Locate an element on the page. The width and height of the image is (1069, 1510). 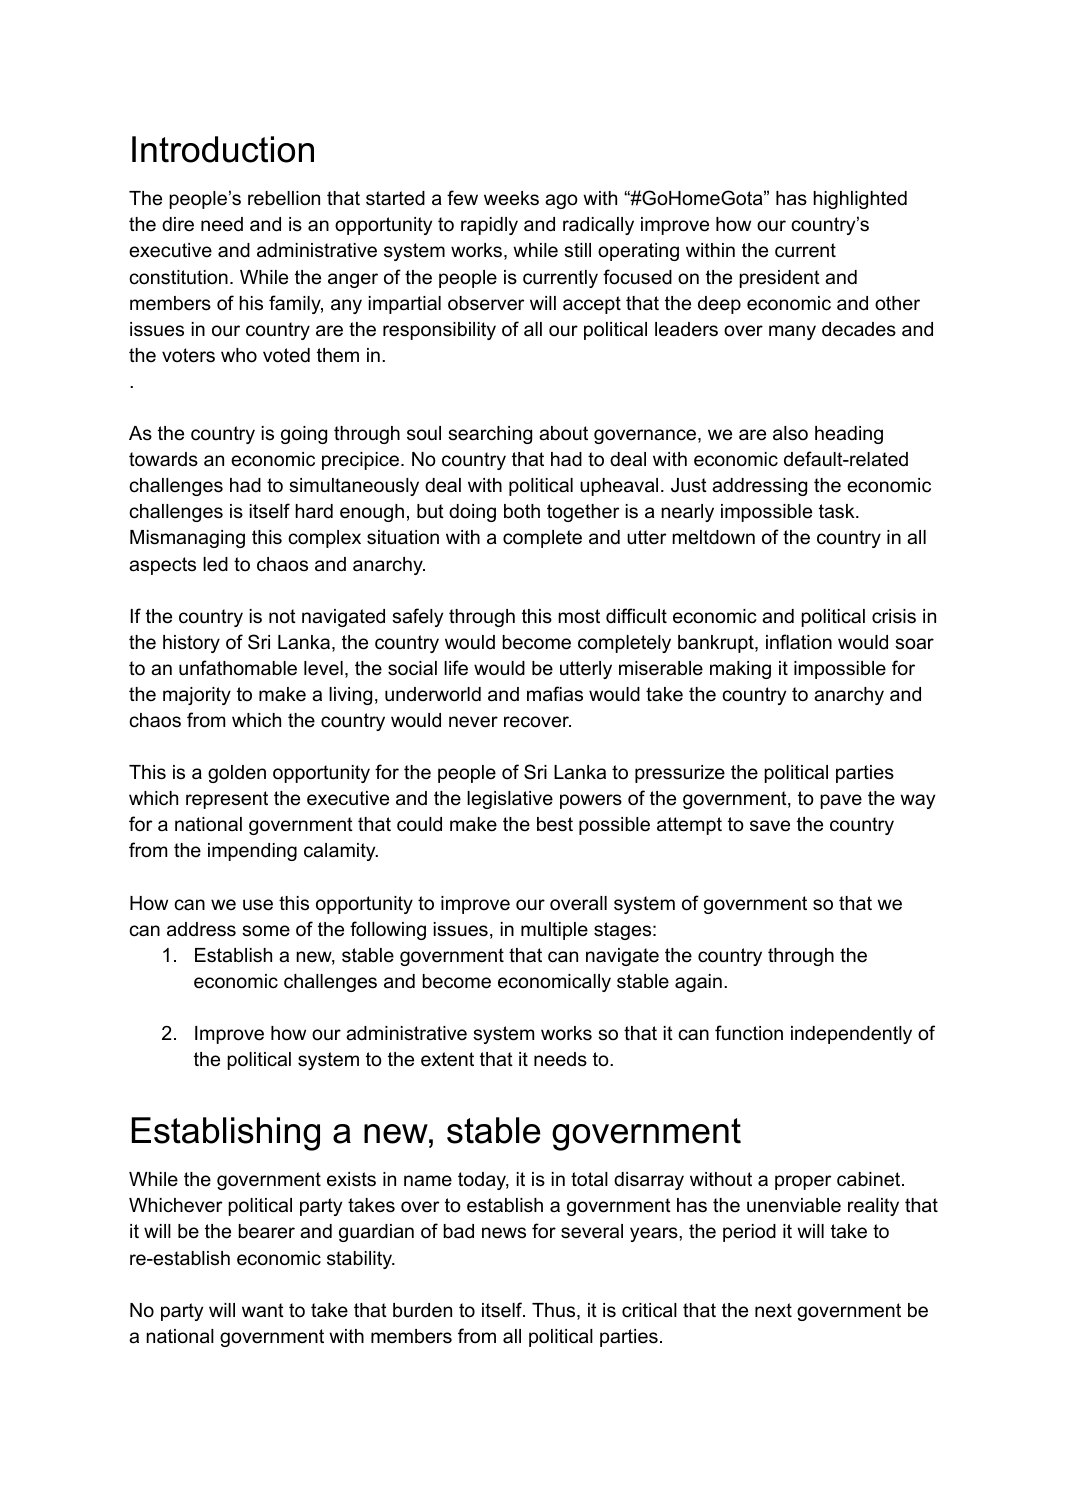
some is located at coordinates (266, 931).
